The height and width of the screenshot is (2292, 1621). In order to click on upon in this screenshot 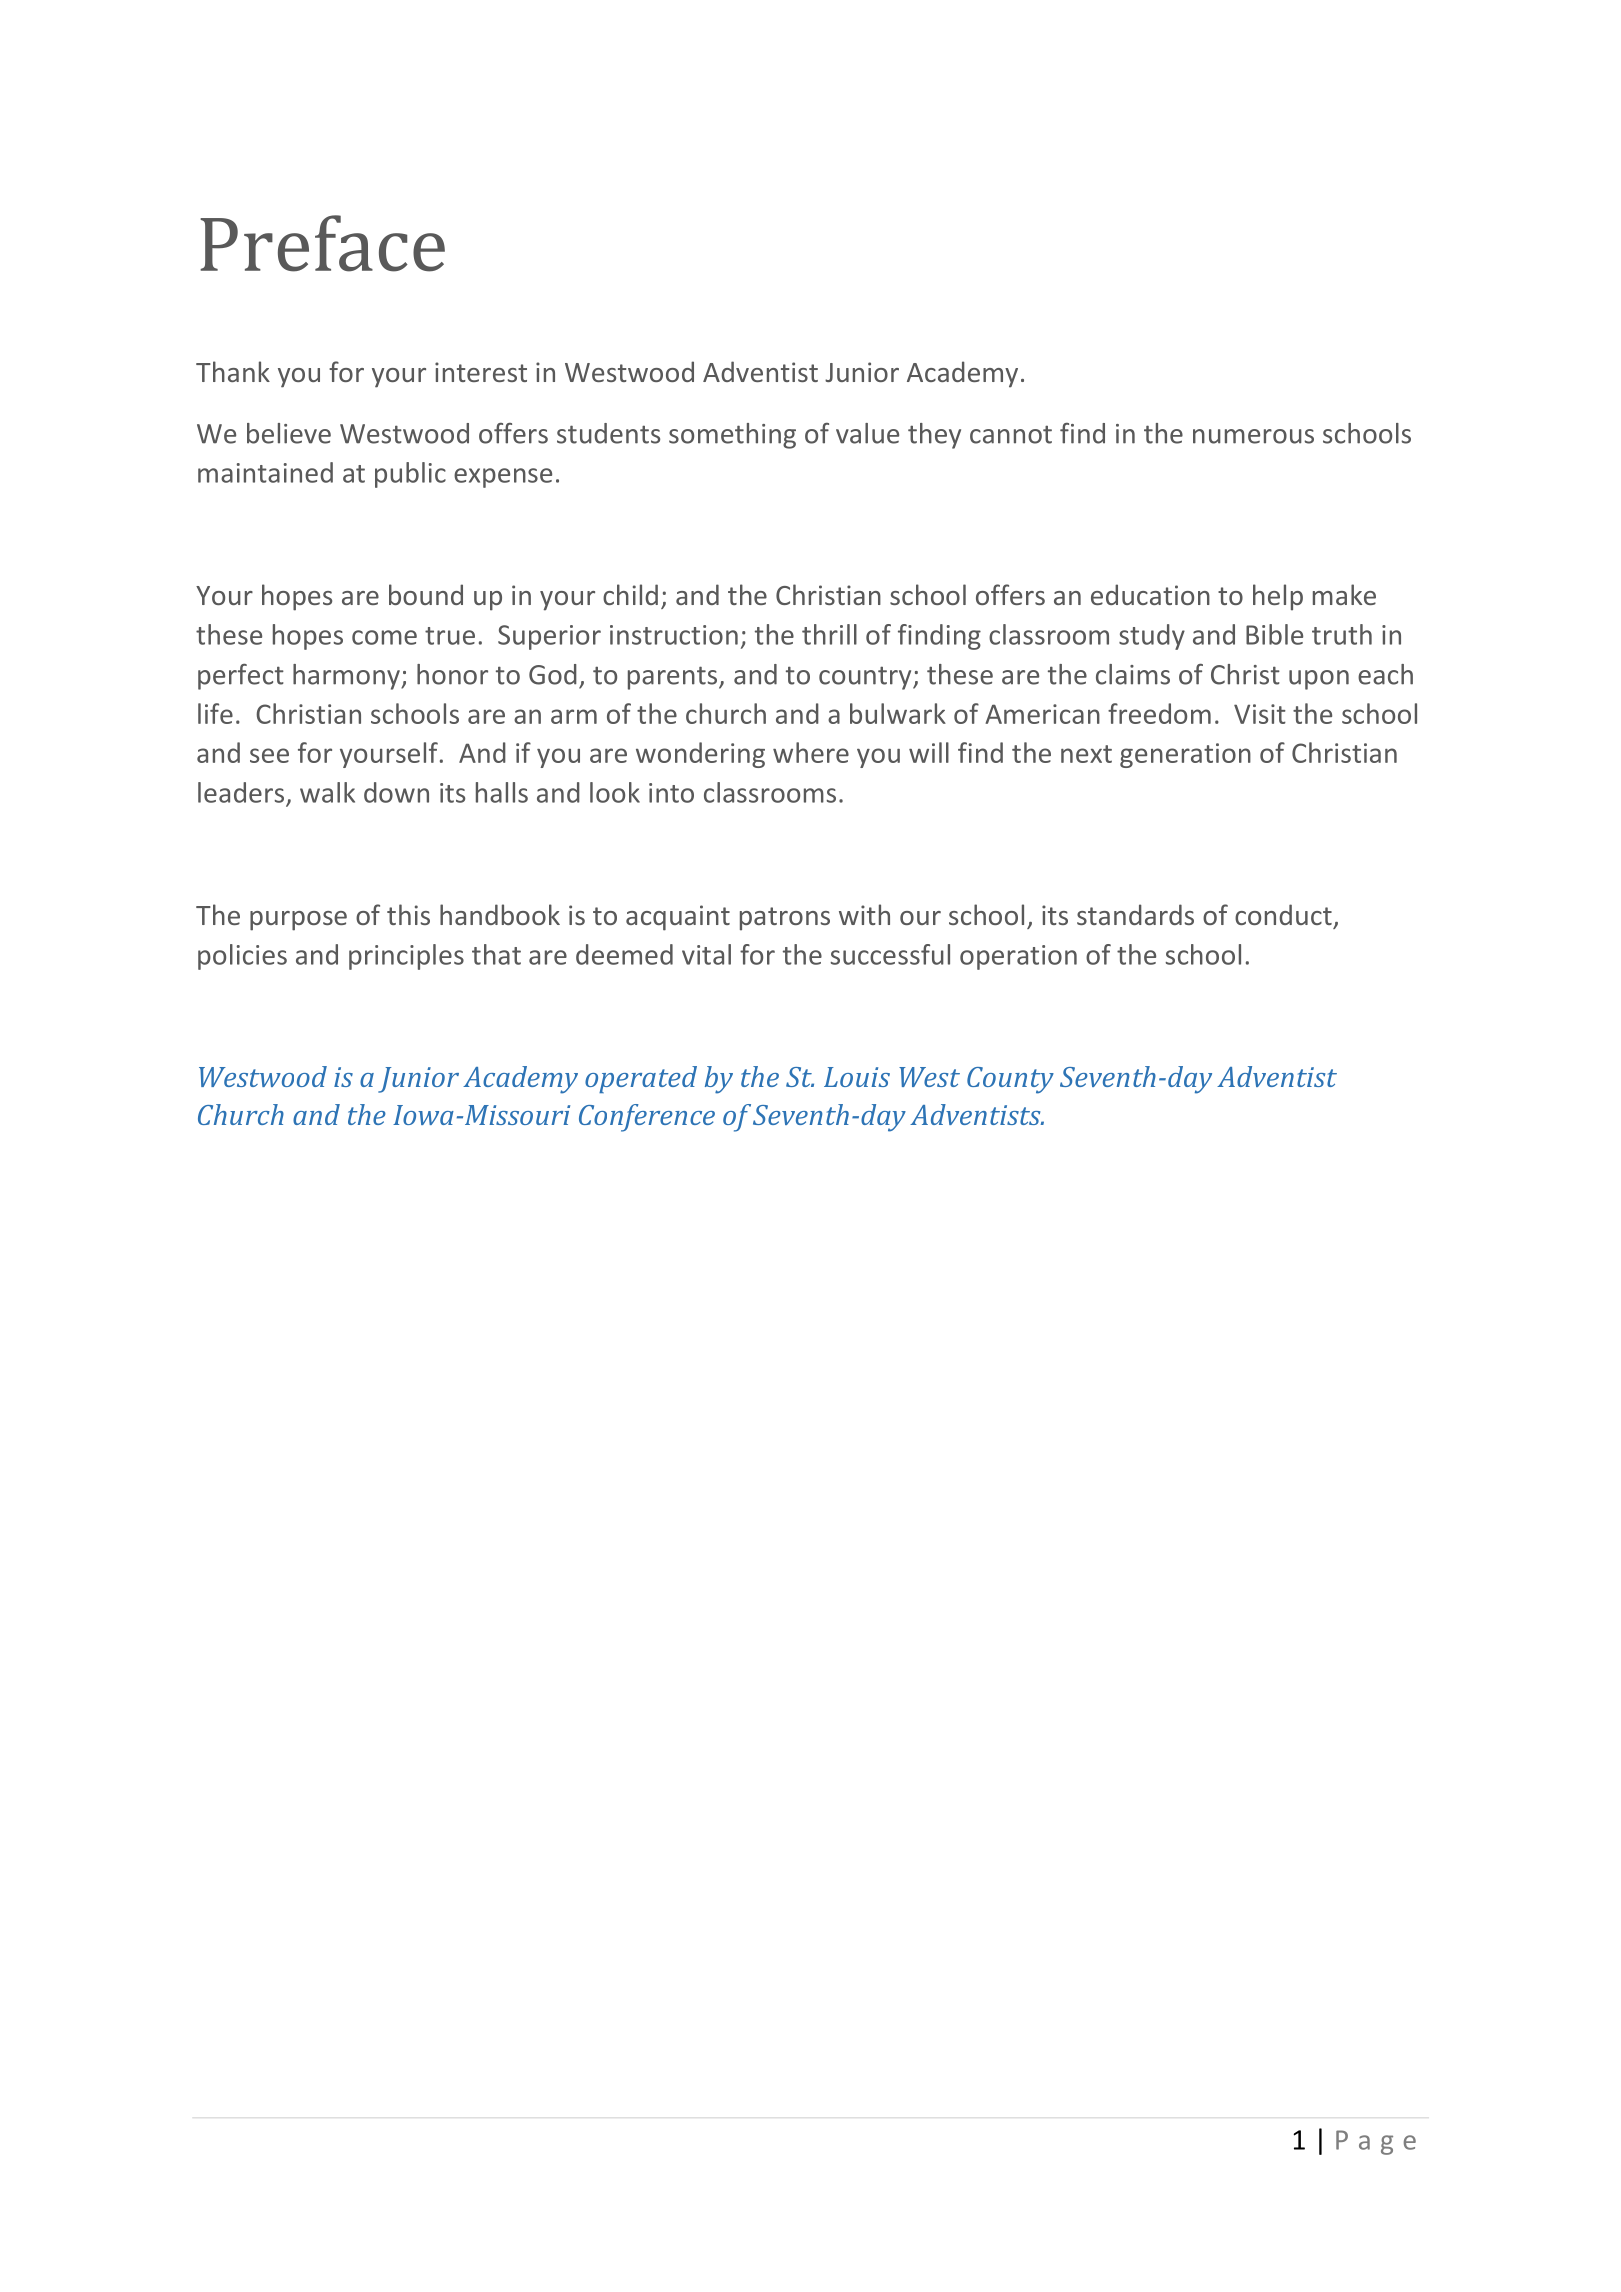, I will do `click(1319, 680)`.
